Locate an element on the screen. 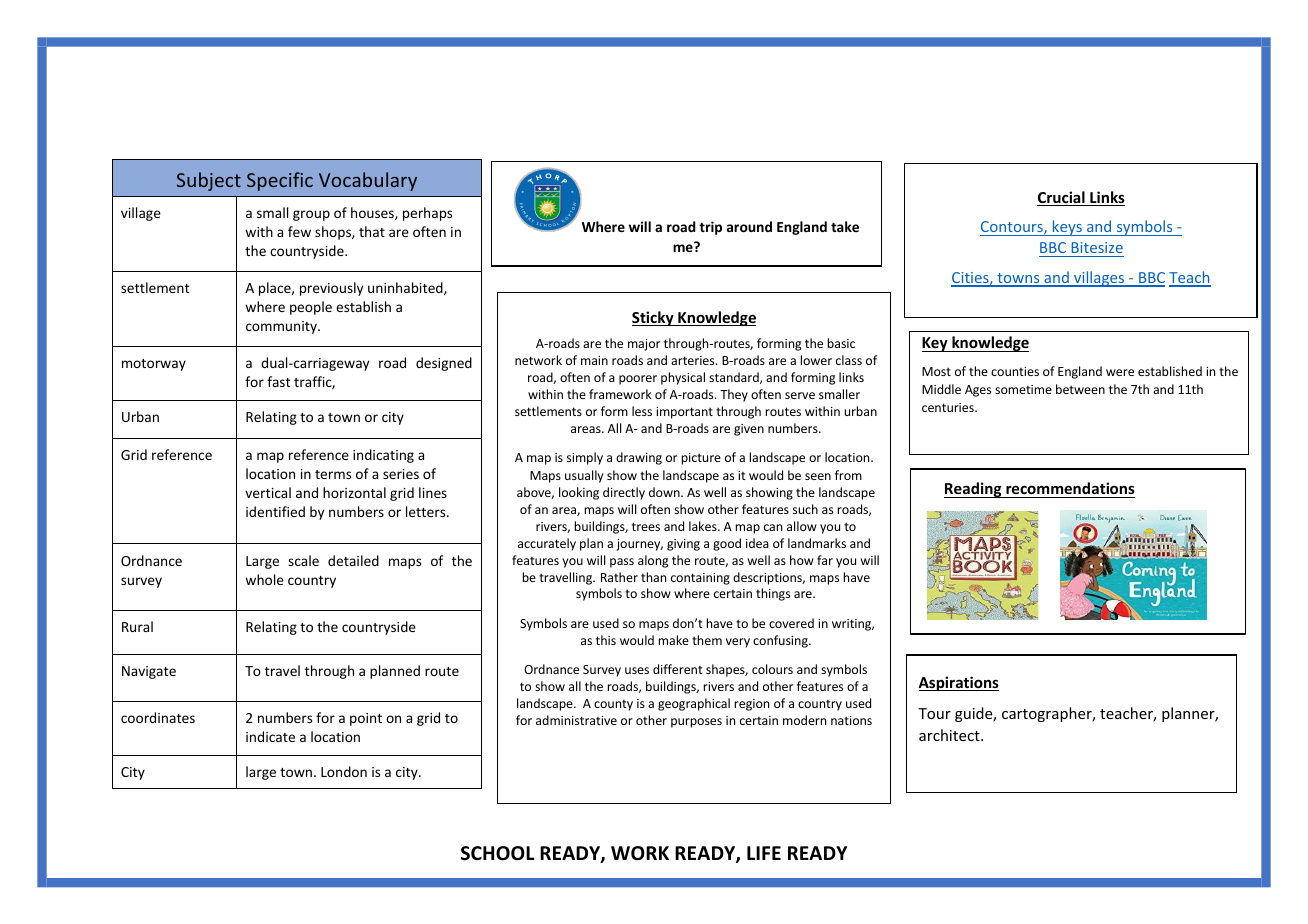 This screenshot has height=924, width=1308. main is located at coordinates (594, 360).
